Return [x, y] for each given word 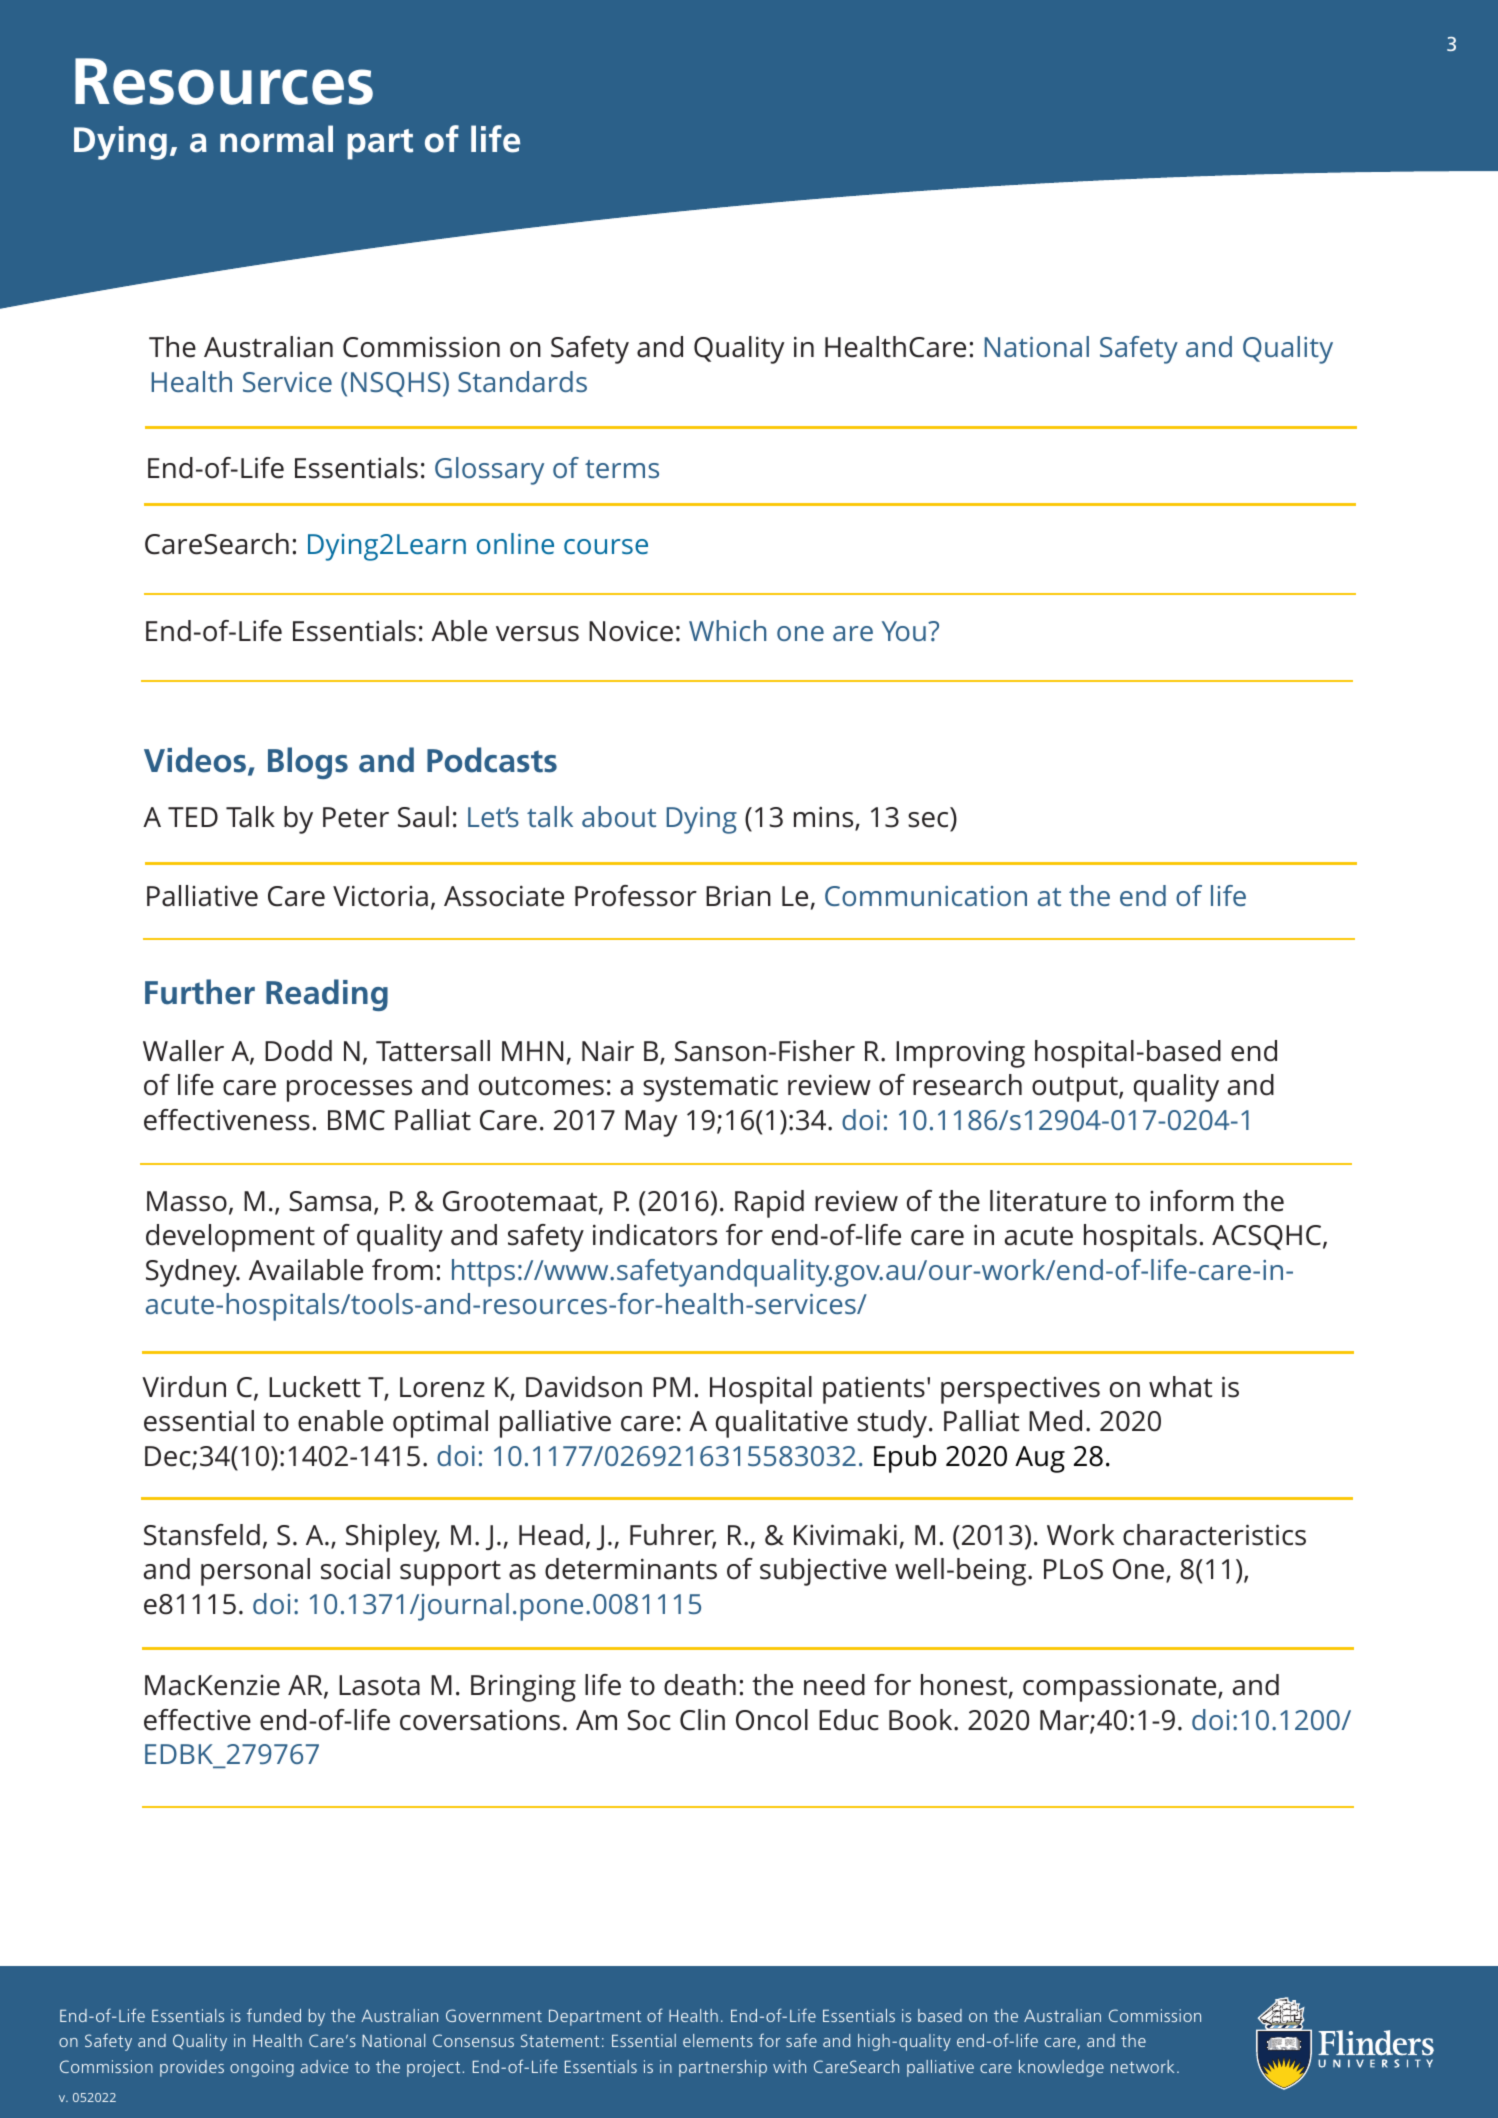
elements [718, 2040]
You [904, 631]
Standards [522, 381]
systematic [710, 1088]
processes [349, 1091]
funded [274, 2015]
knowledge [1061, 2068]
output [1076, 1089]
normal [276, 139]
